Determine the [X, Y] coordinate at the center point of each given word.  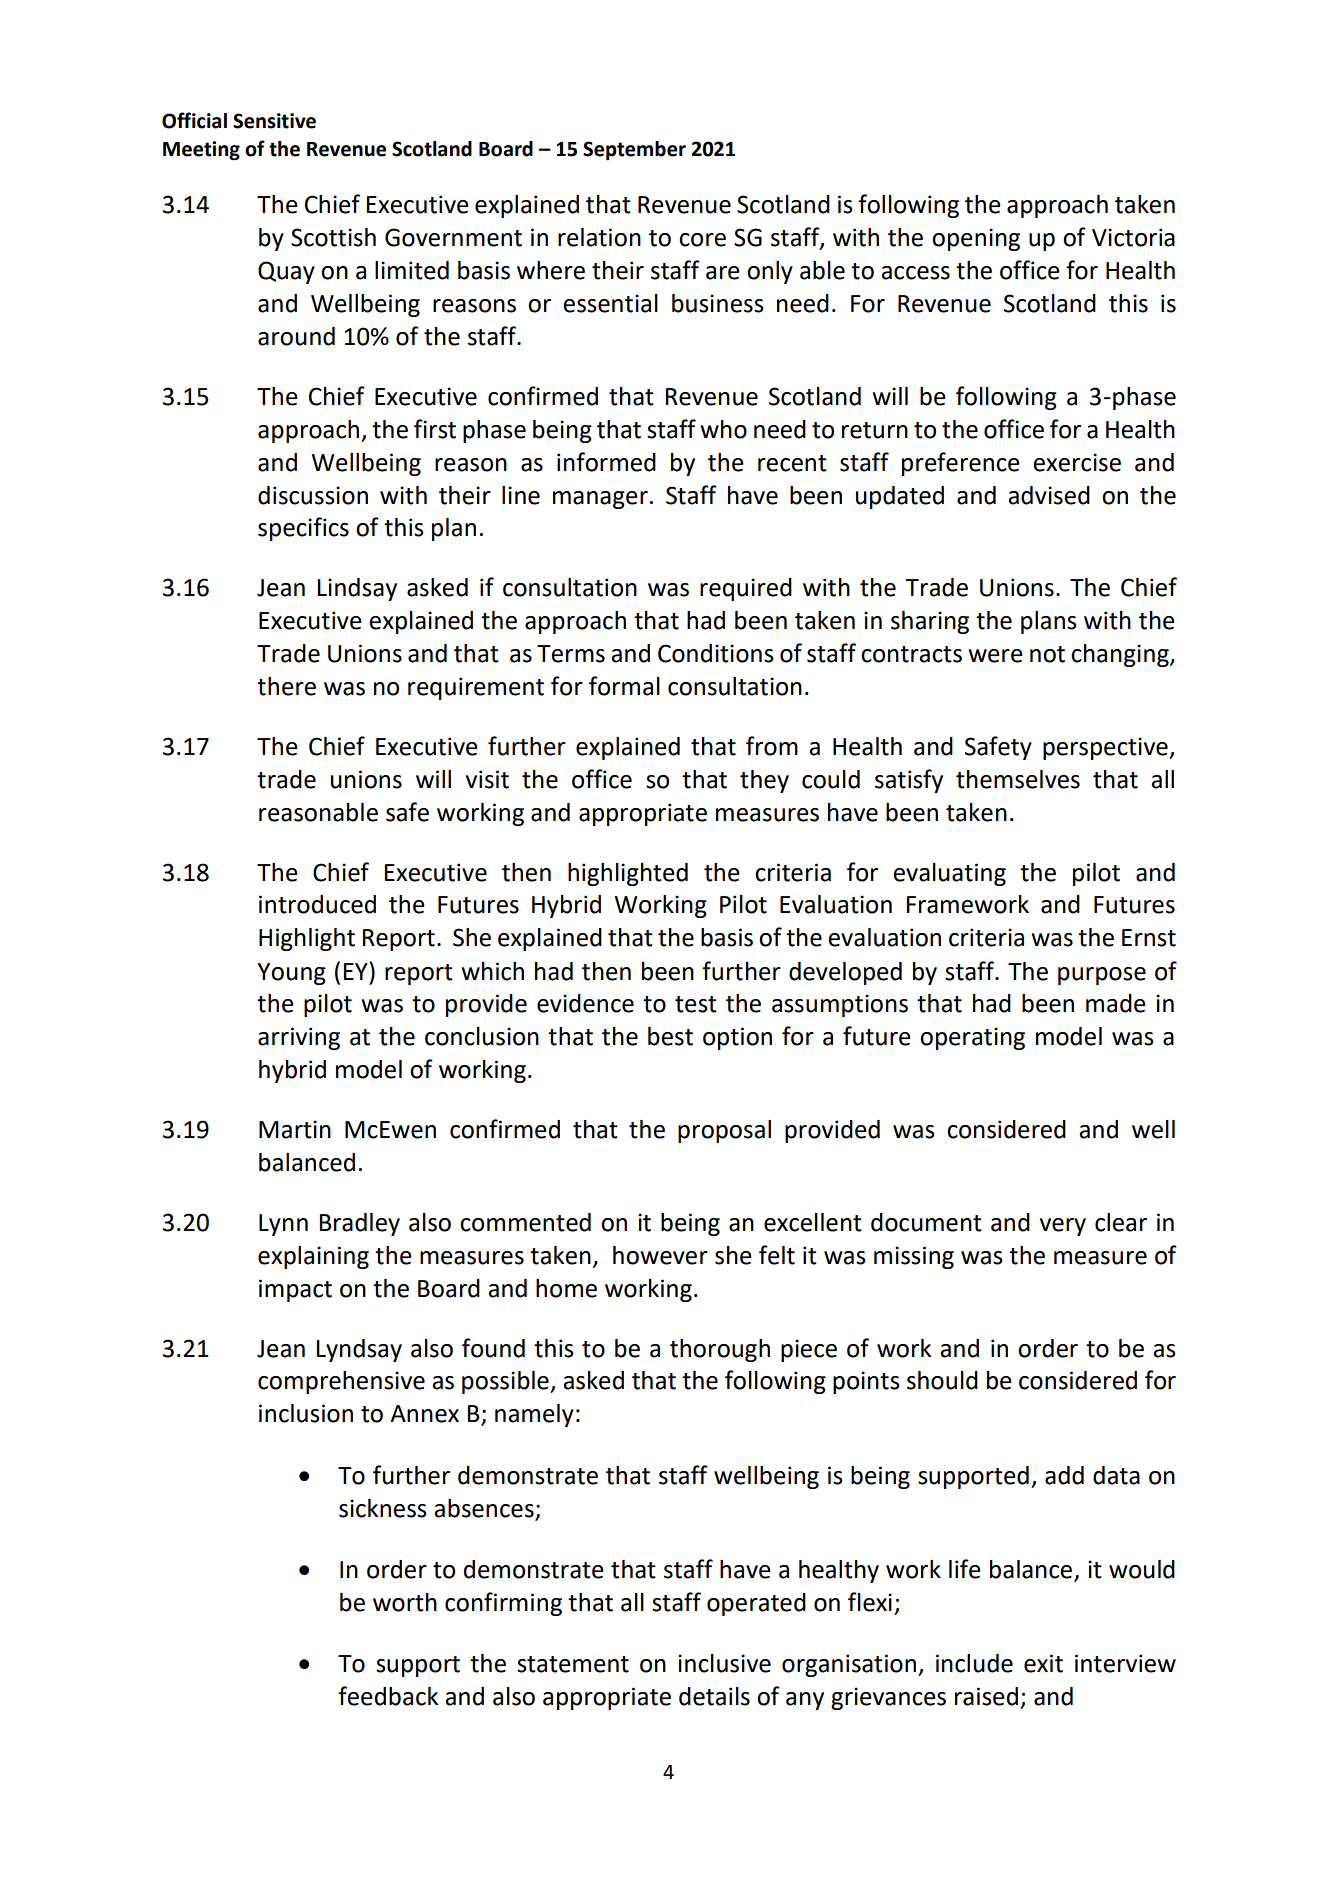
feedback [388, 1696]
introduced [317, 904]
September [634, 151]
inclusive [724, 1663]
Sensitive [274, 121]
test [696, 1004]
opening [976, 239]
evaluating [949, 874]
